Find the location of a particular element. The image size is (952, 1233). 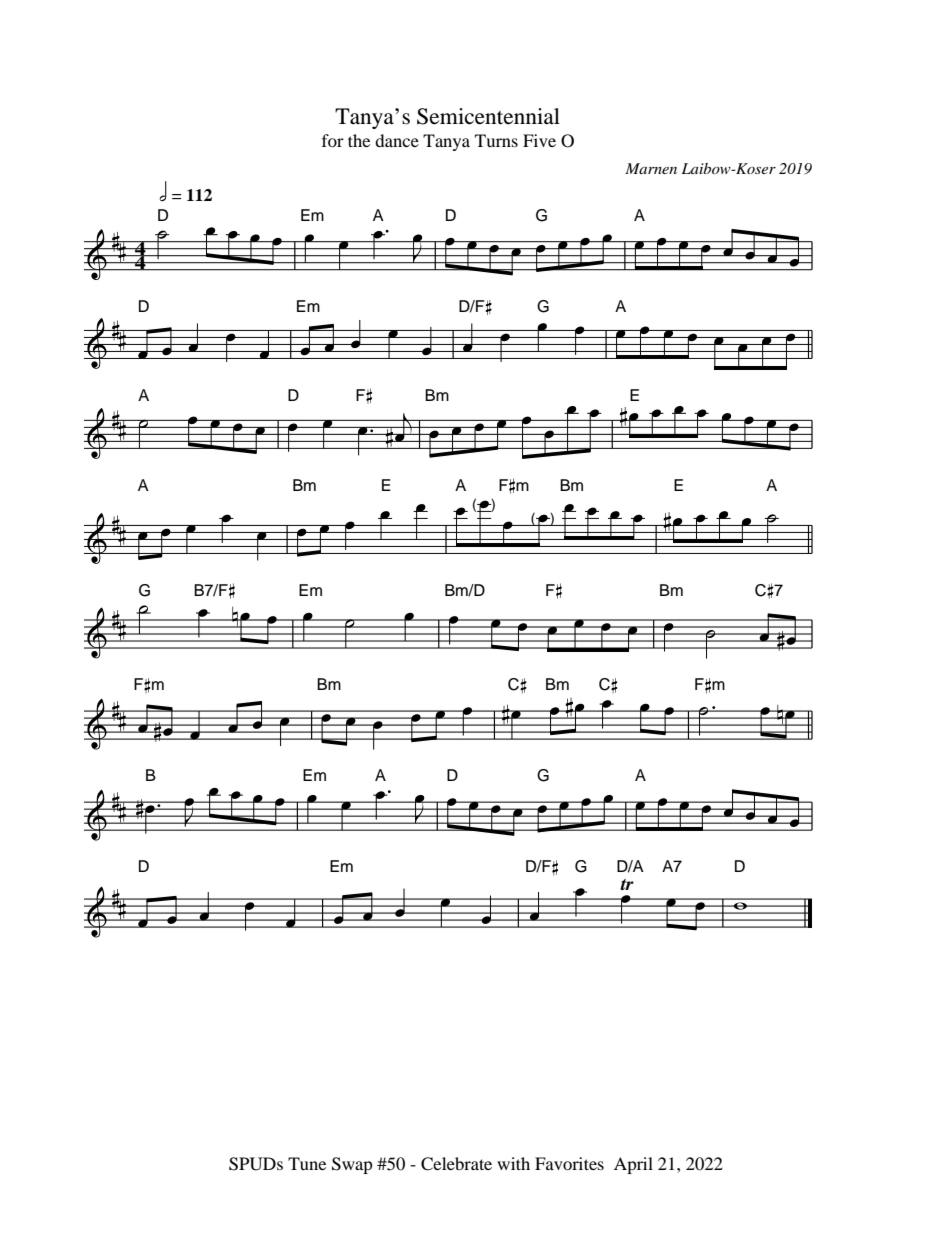

Celebrate is located at coordinates (456, 1164).
